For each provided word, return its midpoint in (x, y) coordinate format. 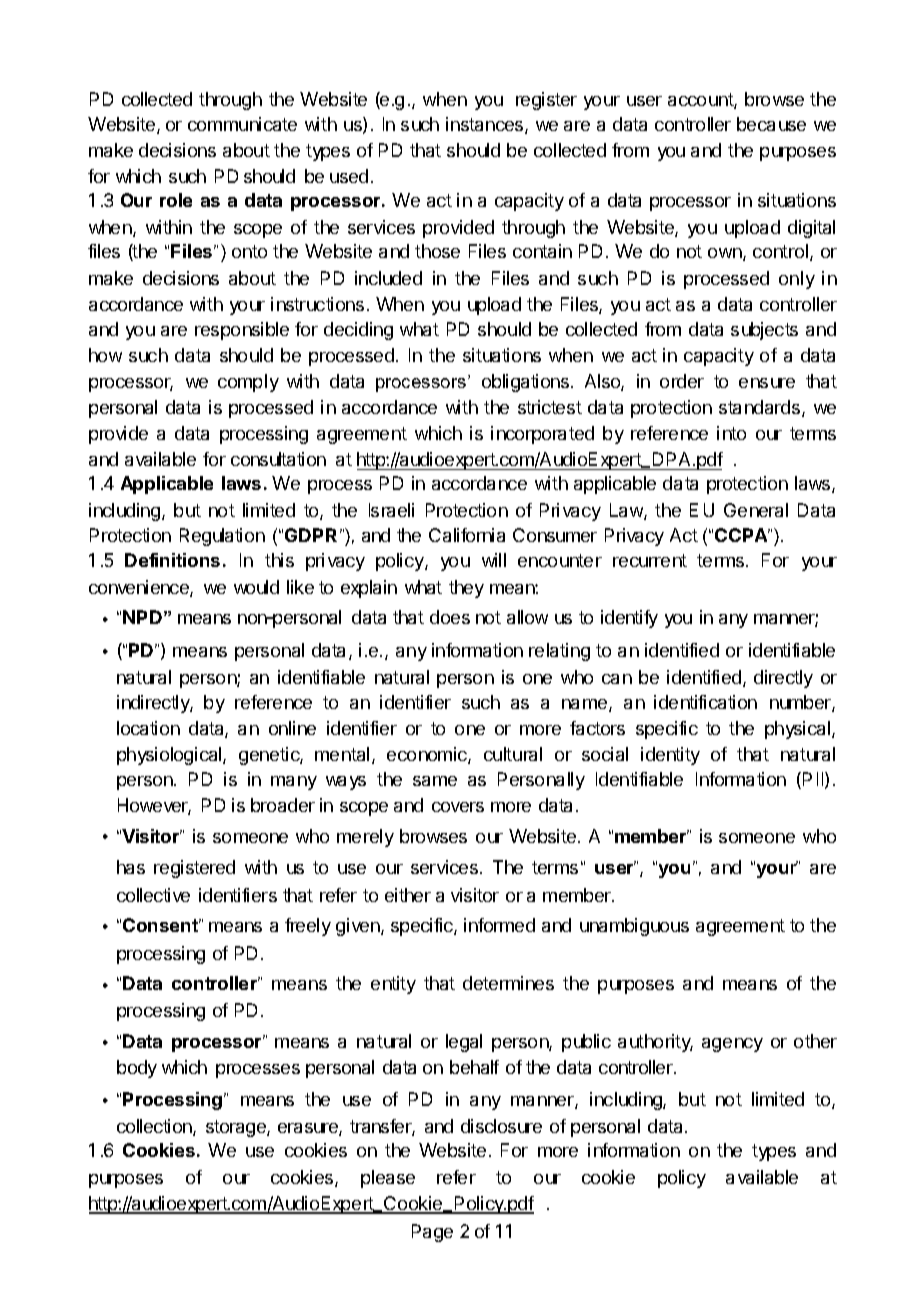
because (771, 124)
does (450, 617)
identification (705, 702)
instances (486, 125)
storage (237, 1128)
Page (432, 1233)
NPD (142, 617)
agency (732, 1045)
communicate (242, 124)
